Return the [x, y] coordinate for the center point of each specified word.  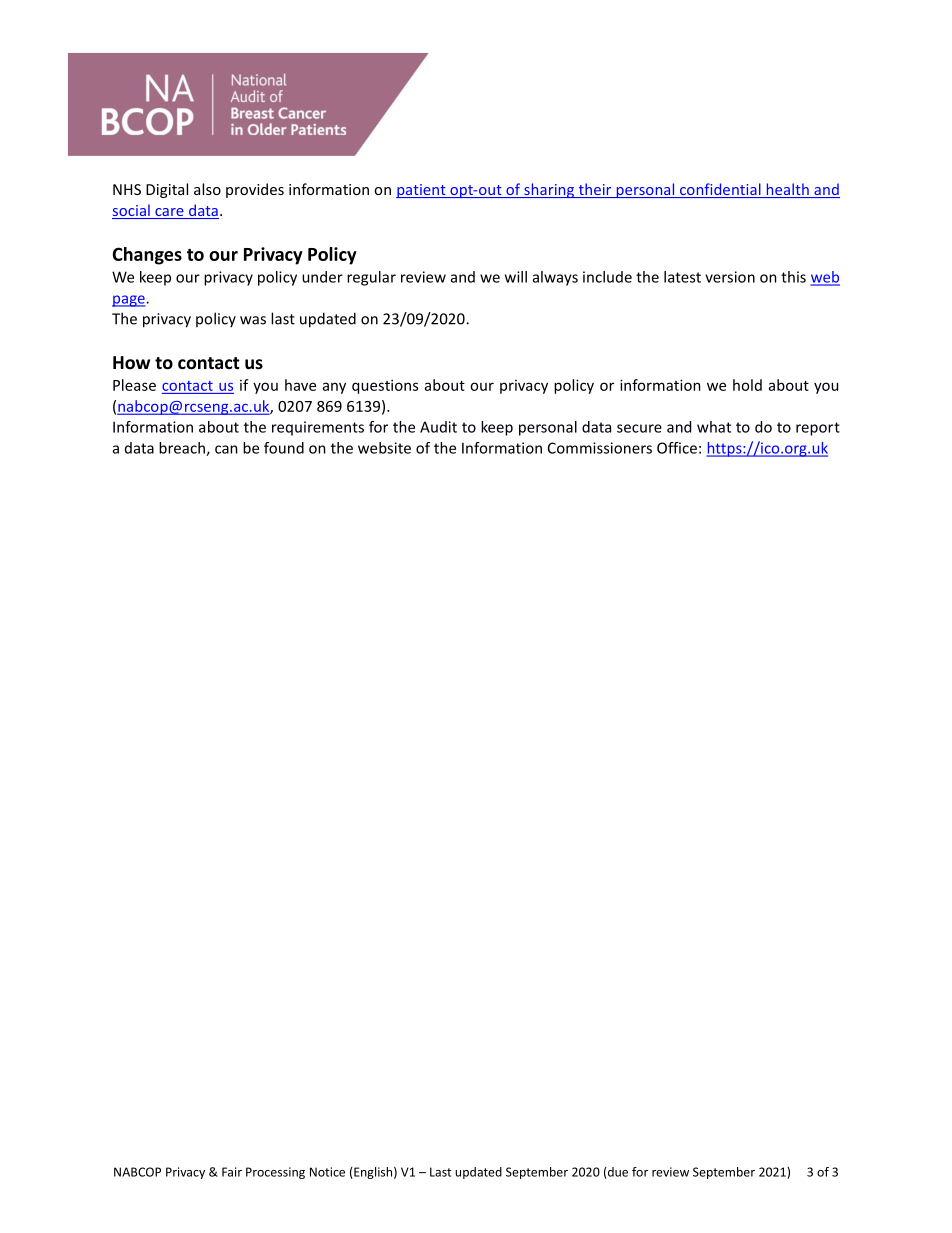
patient [422, 191]
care [169, 213]
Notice [327, 1172]
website [384, 448]
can [226, 449]
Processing [275, 1173]
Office [677, 448]
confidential [720, 190]
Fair [232, 1172]
